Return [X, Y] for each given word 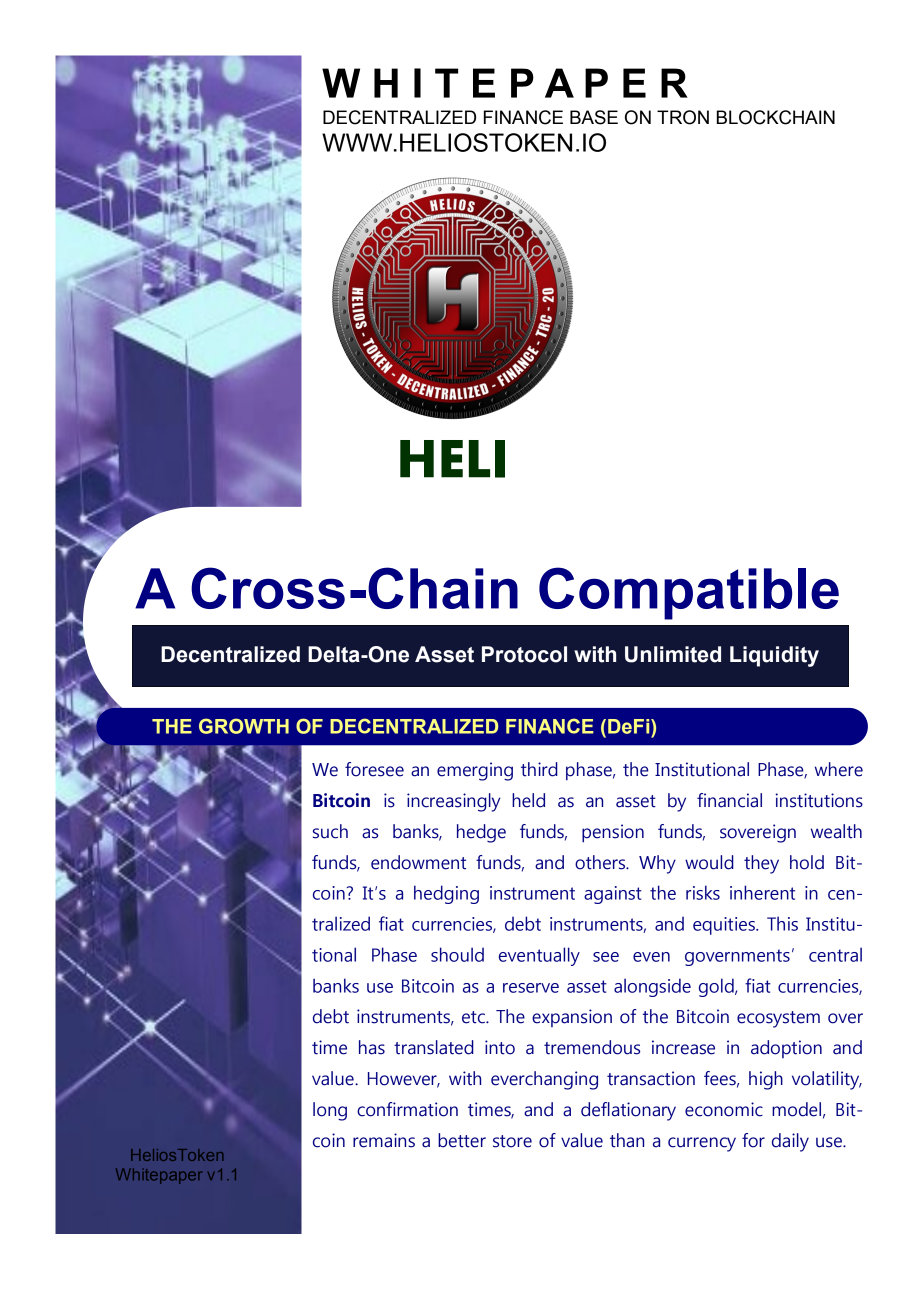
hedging [446, 894]
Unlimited [673, 654]
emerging [475, 771]
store [512, 1141]
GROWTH [244, 726]
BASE [594, 117]
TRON [683, 117]
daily [790, 1142]
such [330, 831]
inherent [762, 892]
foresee [374, 769]
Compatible [689, 593]
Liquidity [774, 656]
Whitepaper [159, 1176]
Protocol [524, 654]
